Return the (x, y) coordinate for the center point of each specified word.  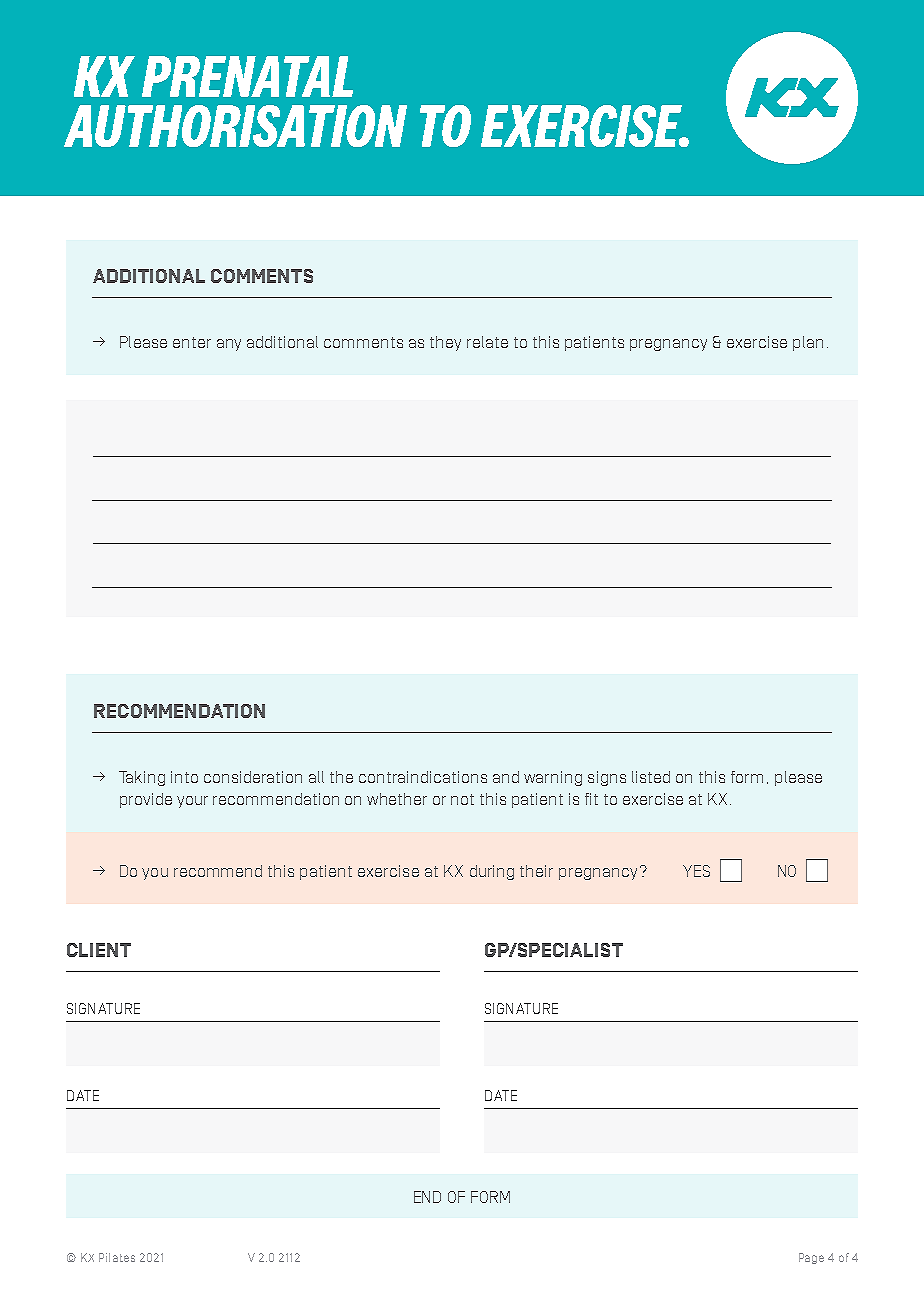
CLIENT (99, 950)
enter (192, 342)
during (492, 872)
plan (808, 343)
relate (487, 342)
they (445, 343)
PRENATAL (247, 76)
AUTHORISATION (235, 126)
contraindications (423, 777)
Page (811, 1258)
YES (696, 871)
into (184, 777)
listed (651, 777)
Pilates (117, 1257)
